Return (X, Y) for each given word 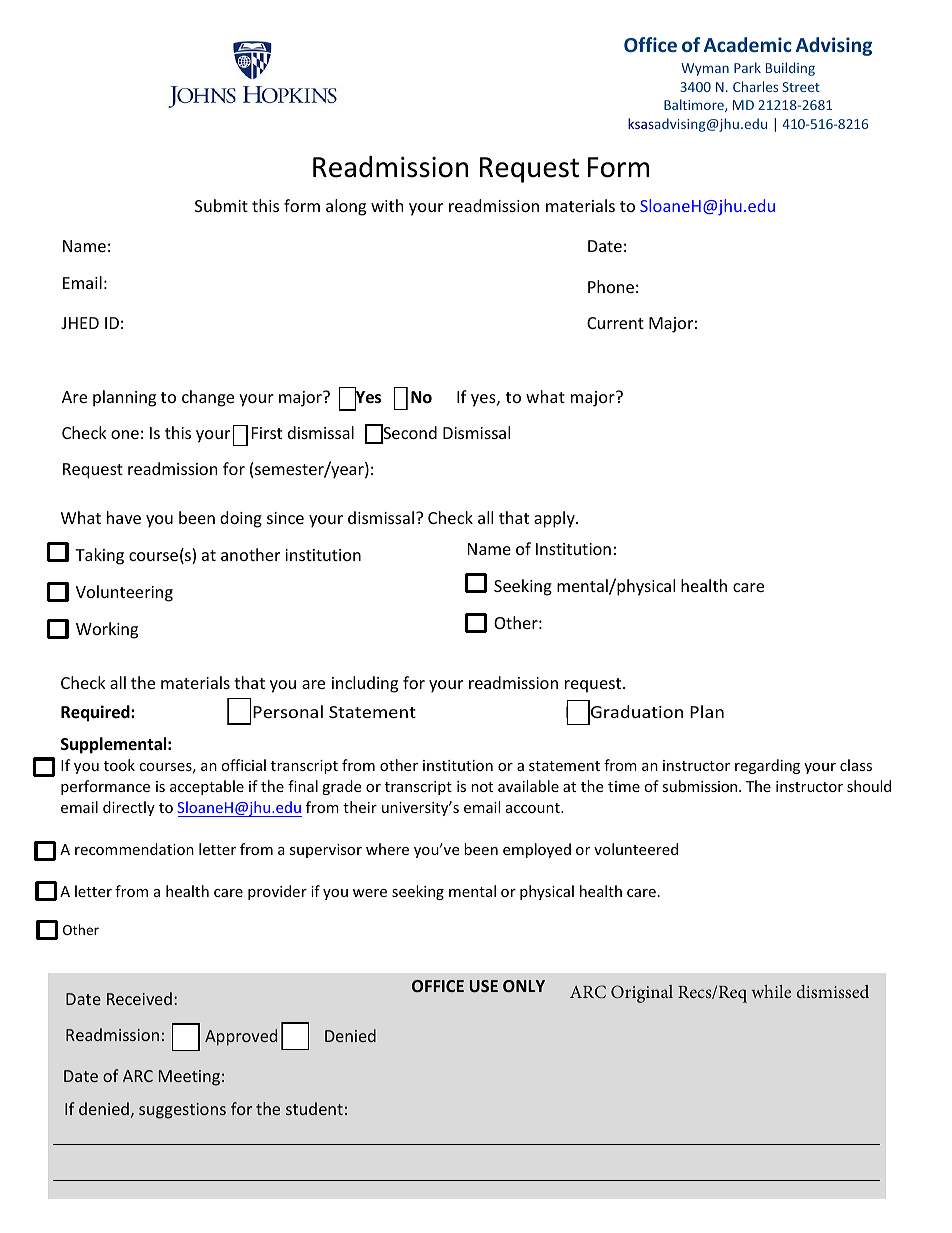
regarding (767, 766)
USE (484, 986)
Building (790, 69)
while (771, 991)
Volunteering (124, 593)
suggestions (182, 1111)
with (387, 205)
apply (555, 519)
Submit (221, 205)
